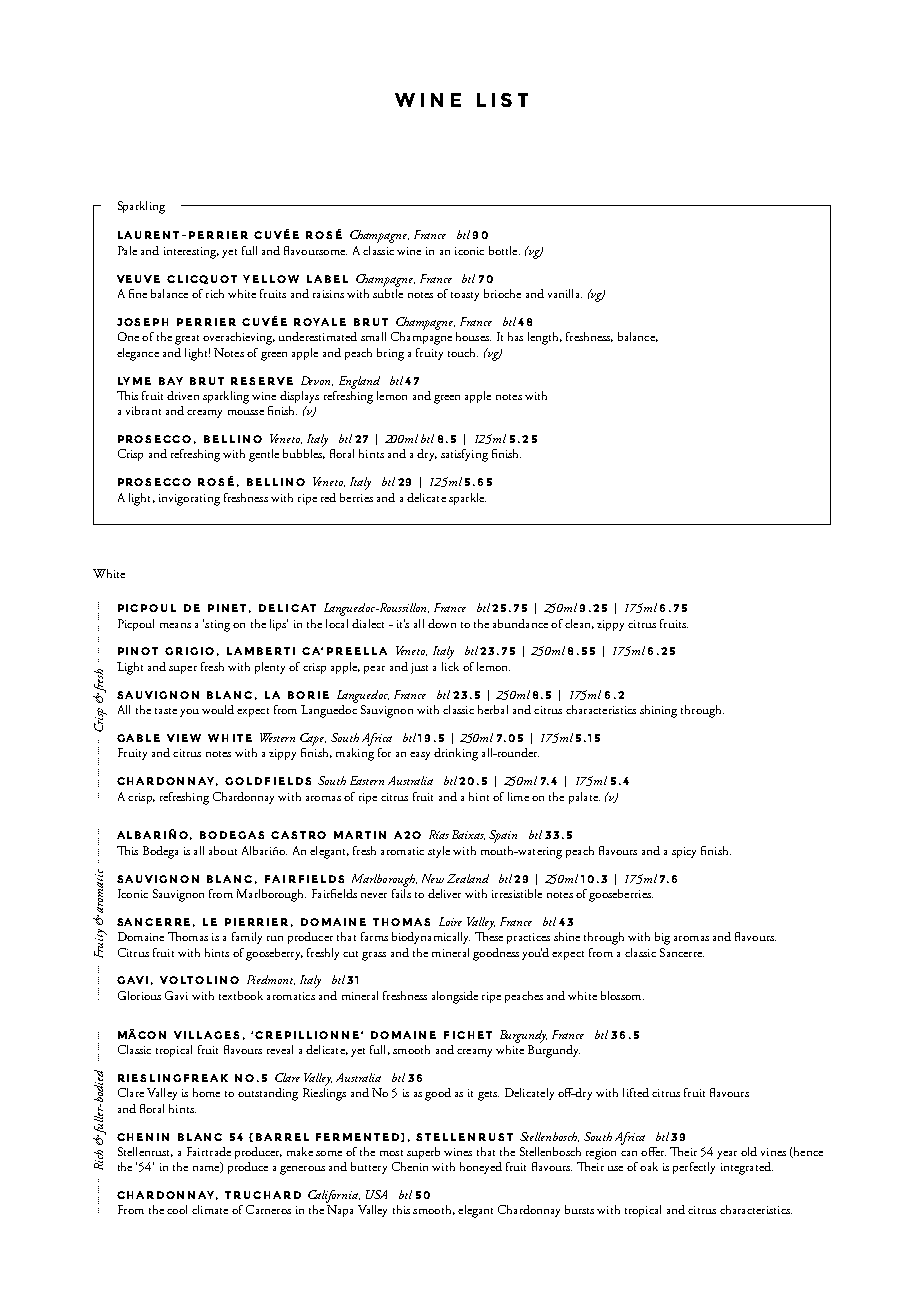 The width and height of the page is (924, 1308). What do you see at coordinates (189, 500) in the page?
I see `invigorating` at bounding box center [189, 500].
